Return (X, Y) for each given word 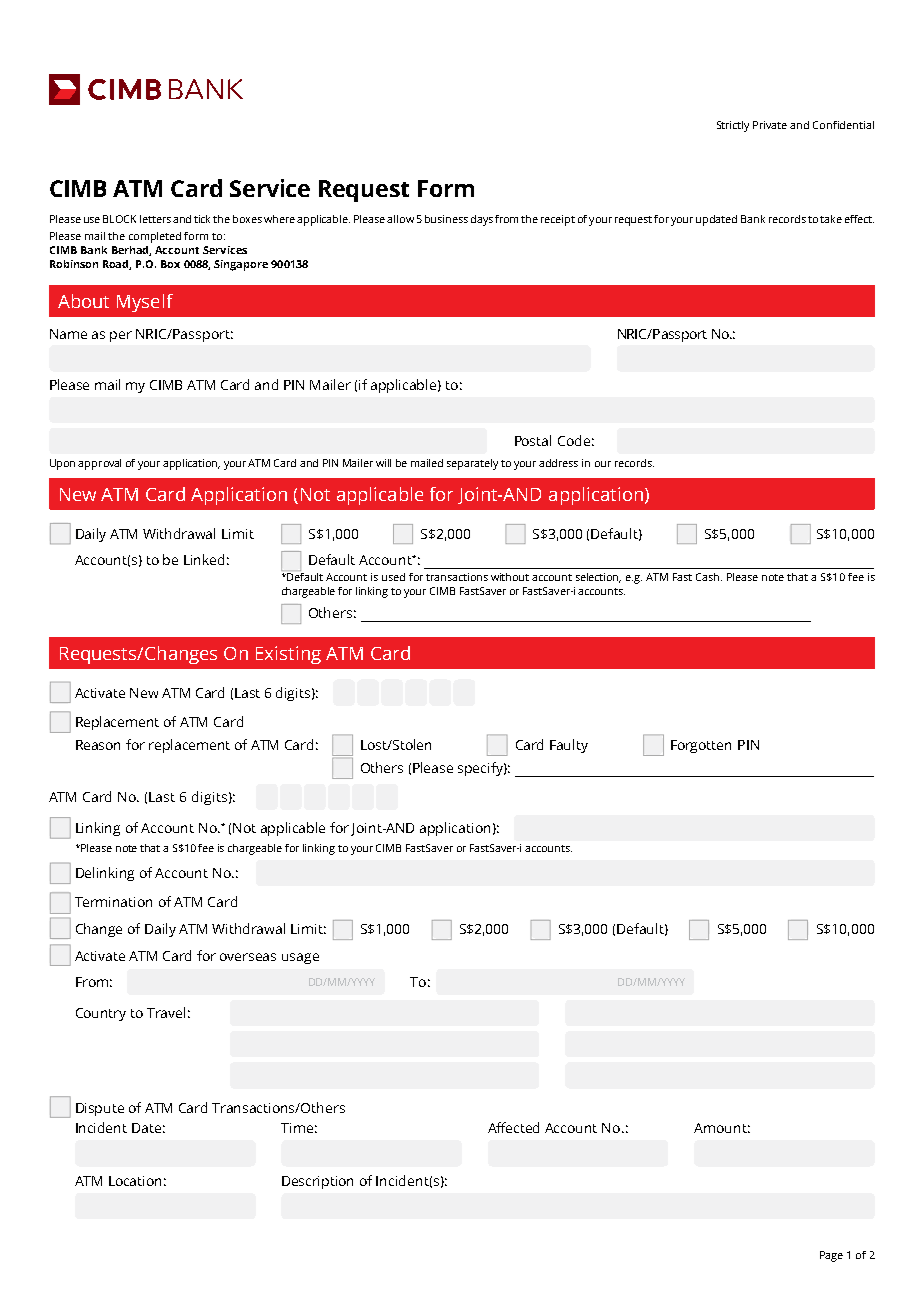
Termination (113, 902)
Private (770, 125)
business (446, 219)
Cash (709, 577)
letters (155, 219)
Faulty (569, 746)
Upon (62, 464)
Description (317, 1182)
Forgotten (701, 746)
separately (472, 464)
